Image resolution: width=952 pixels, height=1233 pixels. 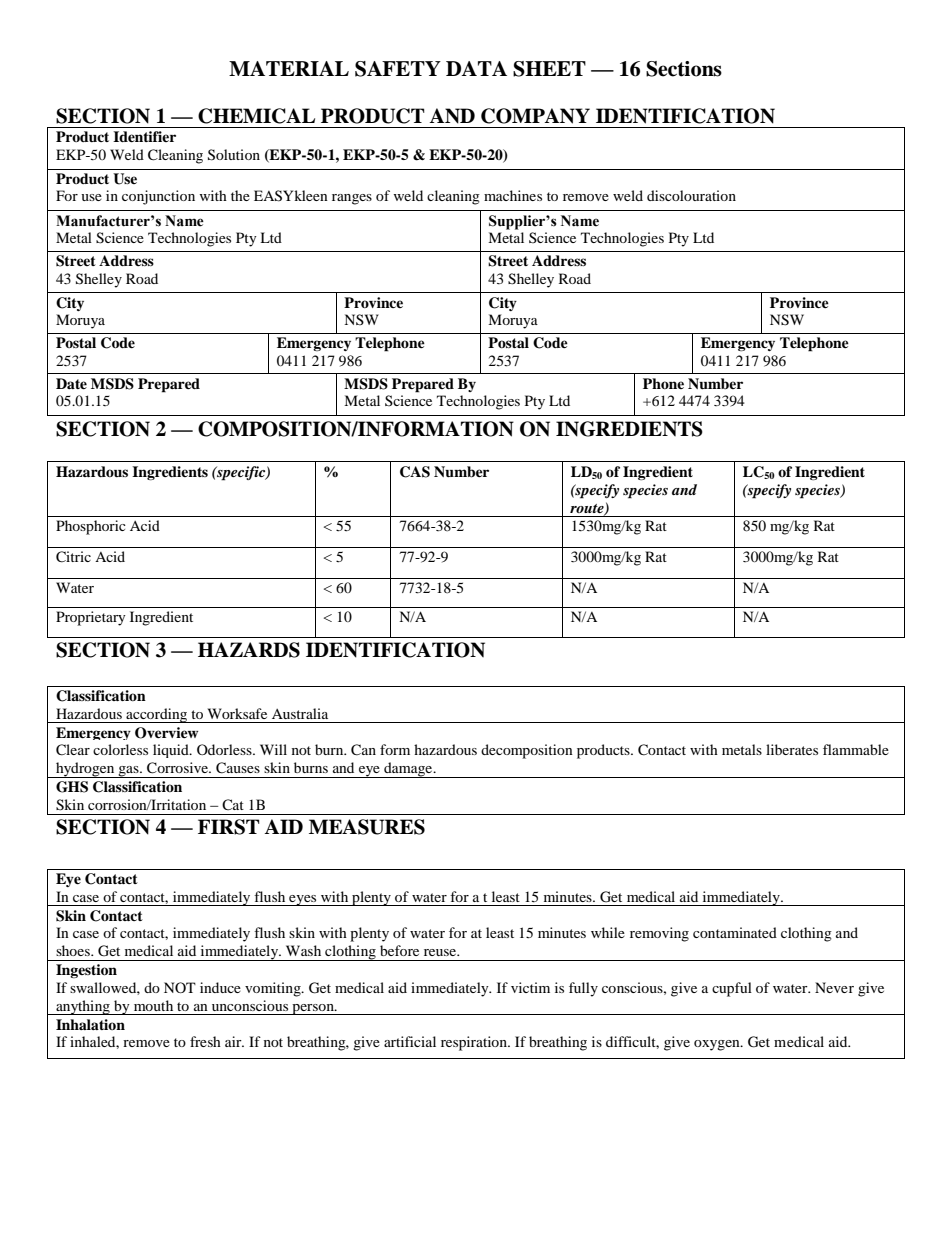 What do you see at coordinates (249, 650) in the screenshot?
I see `HAZARDS` at bounding box center [249, 650].
